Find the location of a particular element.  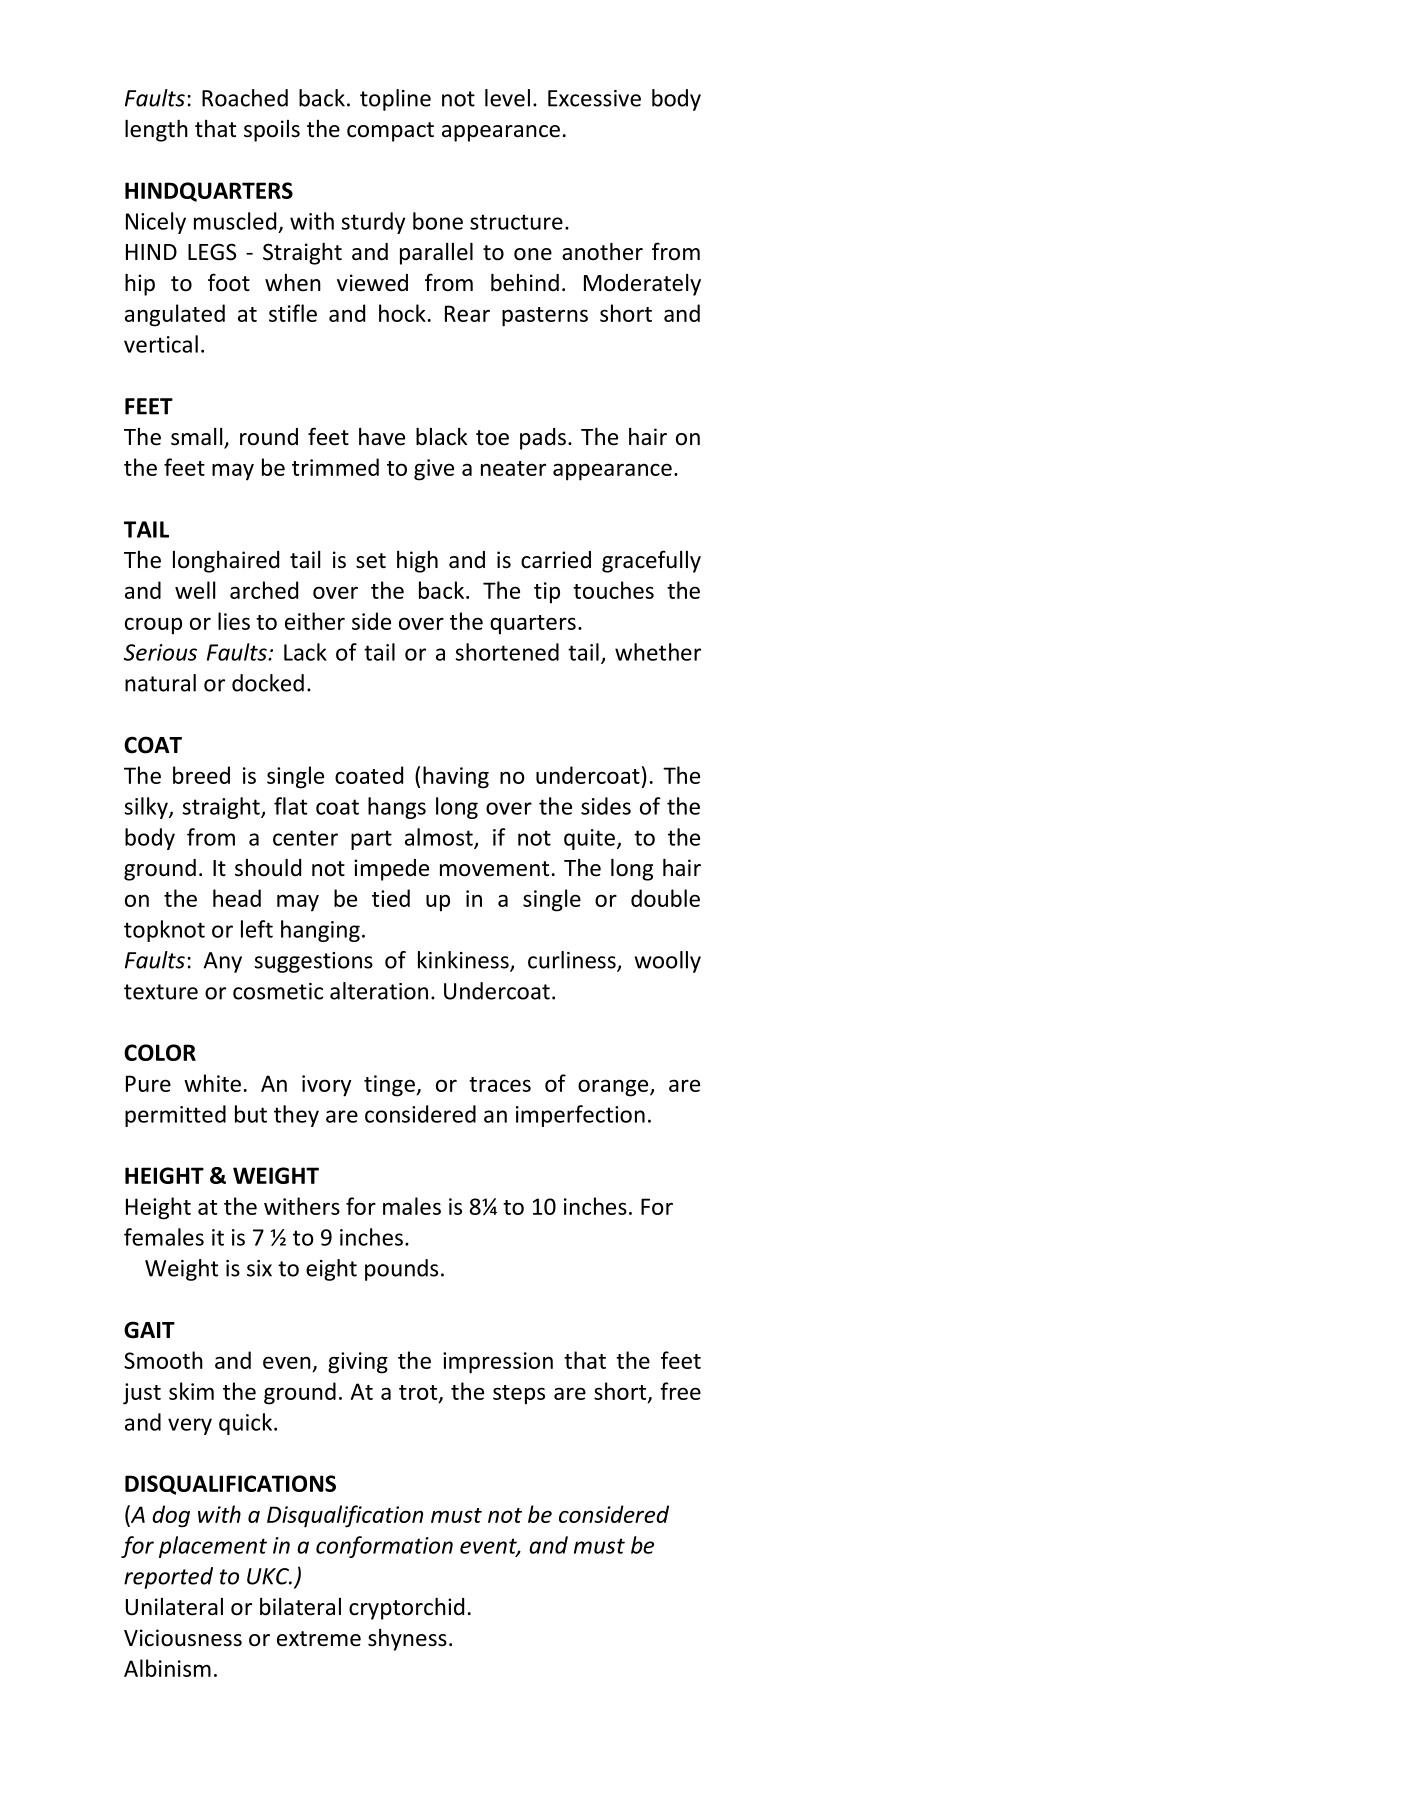

compact is located at coordinates (390, 132).
